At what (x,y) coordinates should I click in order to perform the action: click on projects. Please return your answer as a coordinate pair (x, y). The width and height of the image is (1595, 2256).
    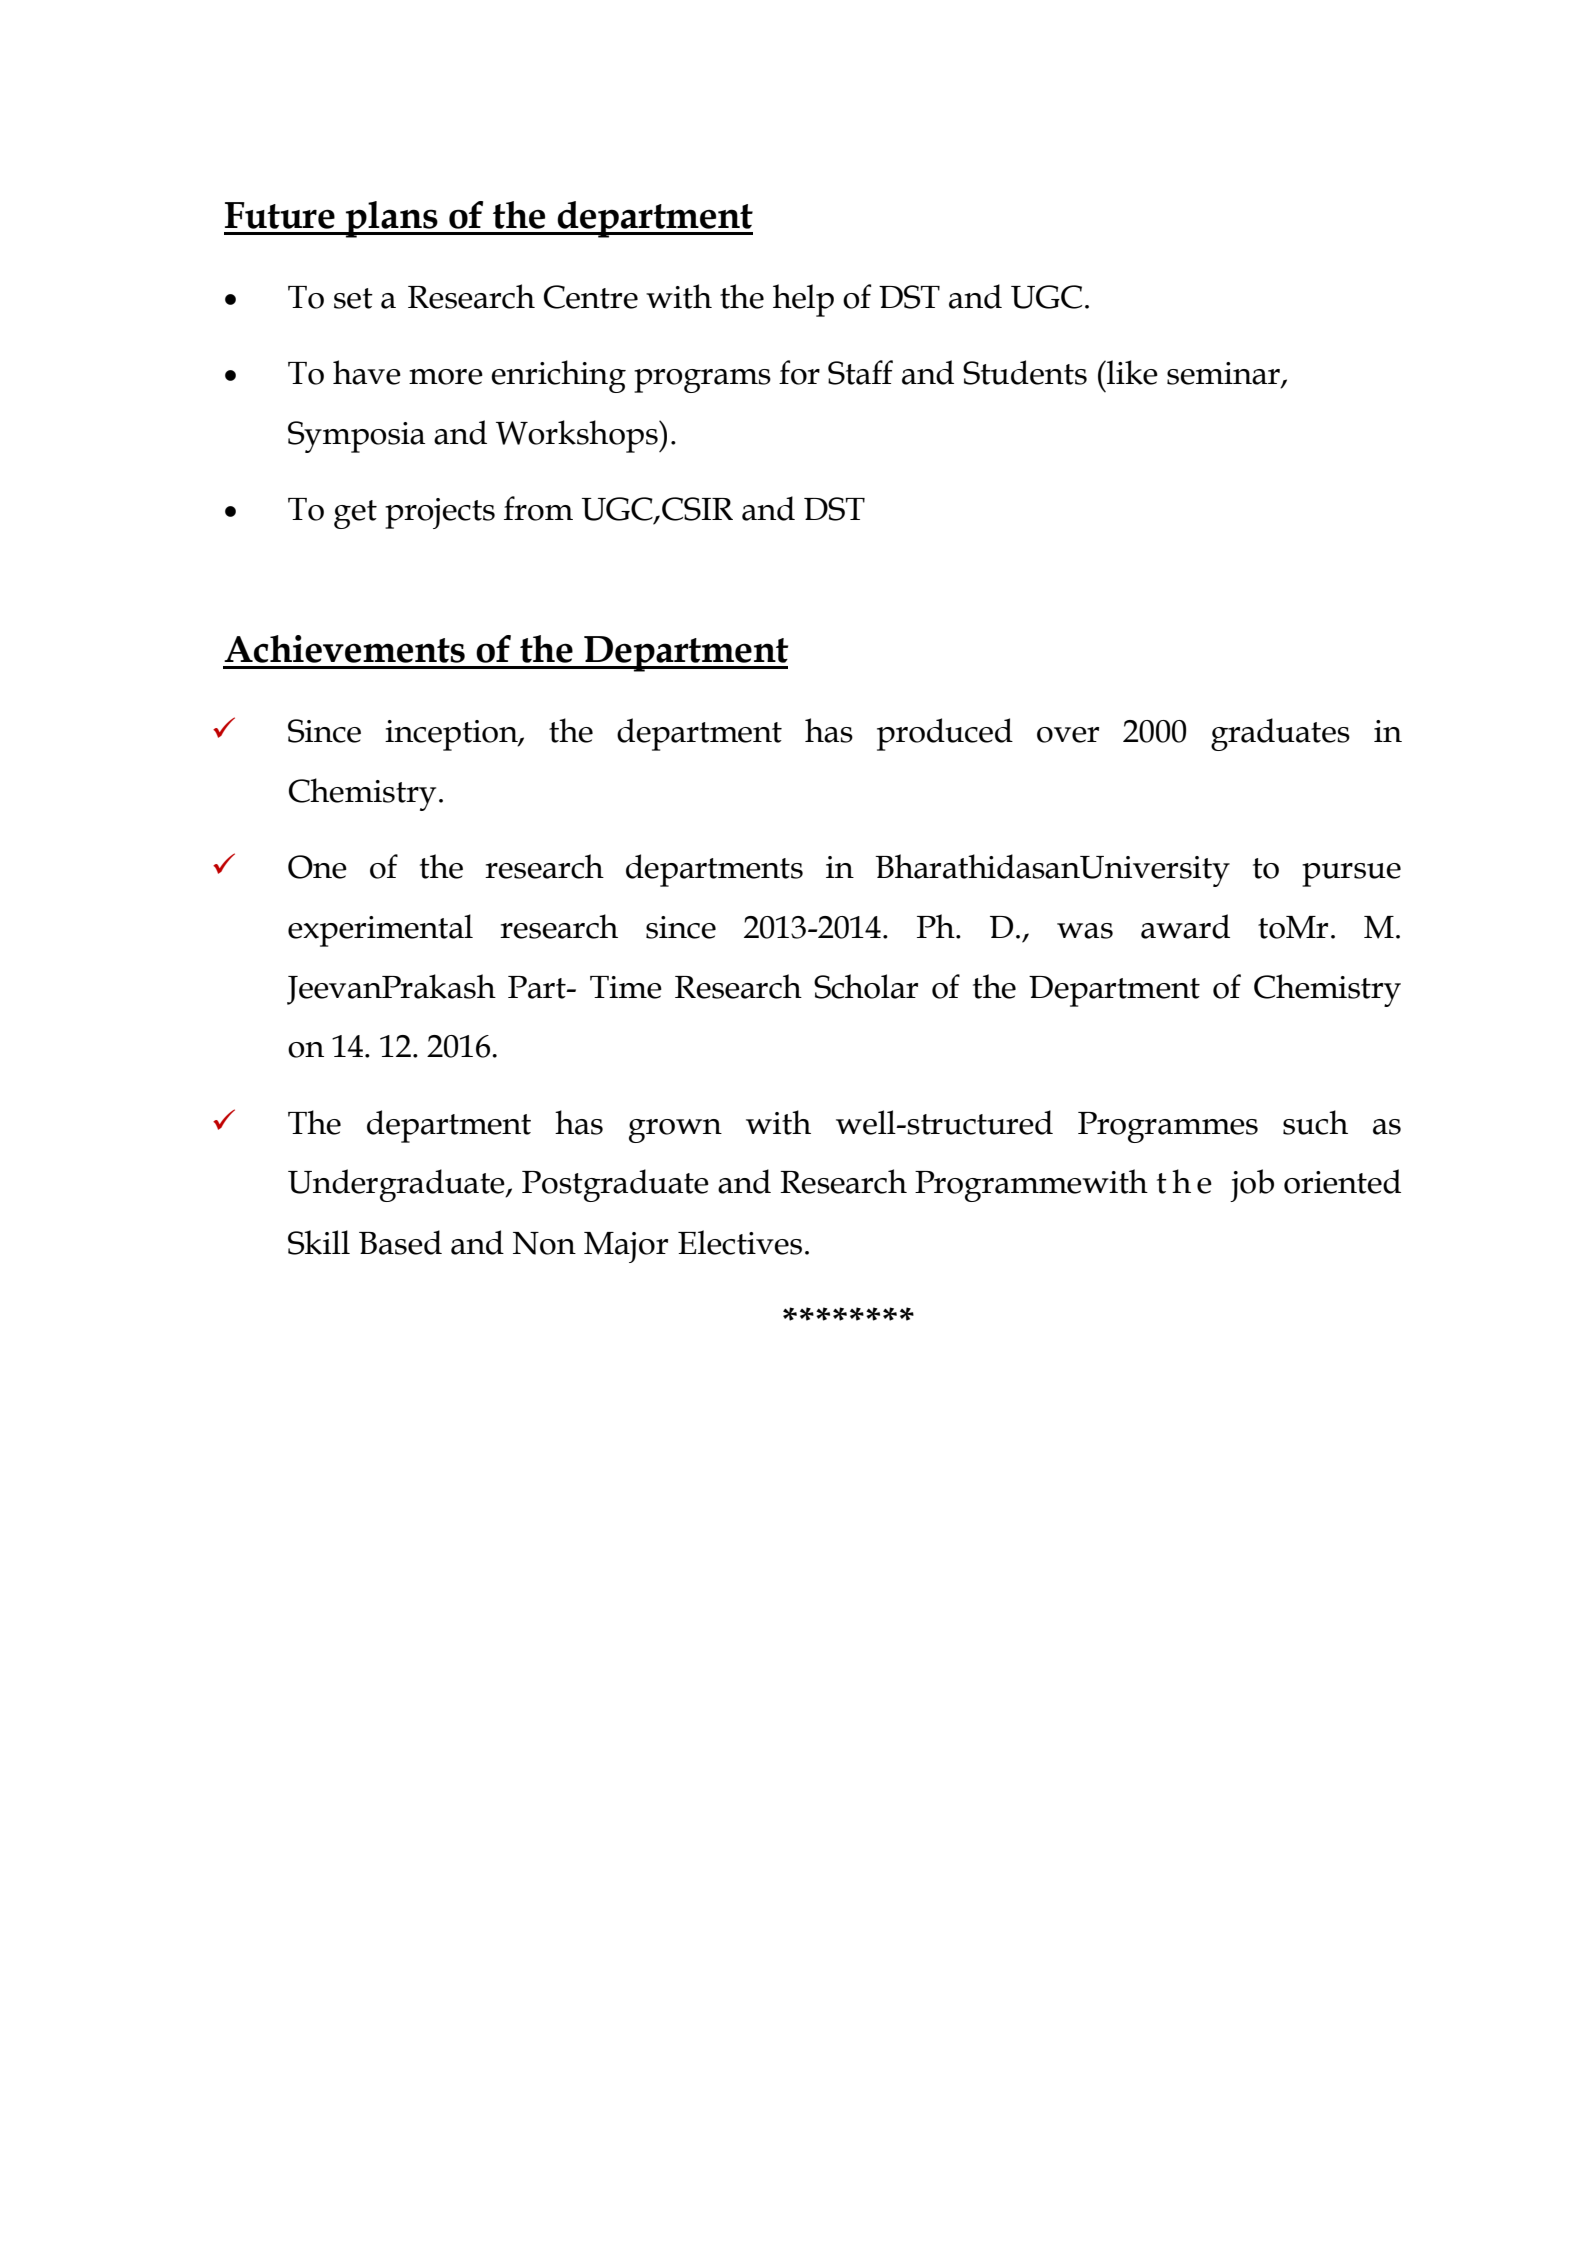
    Looking at the image, I should click on (440, 513).
